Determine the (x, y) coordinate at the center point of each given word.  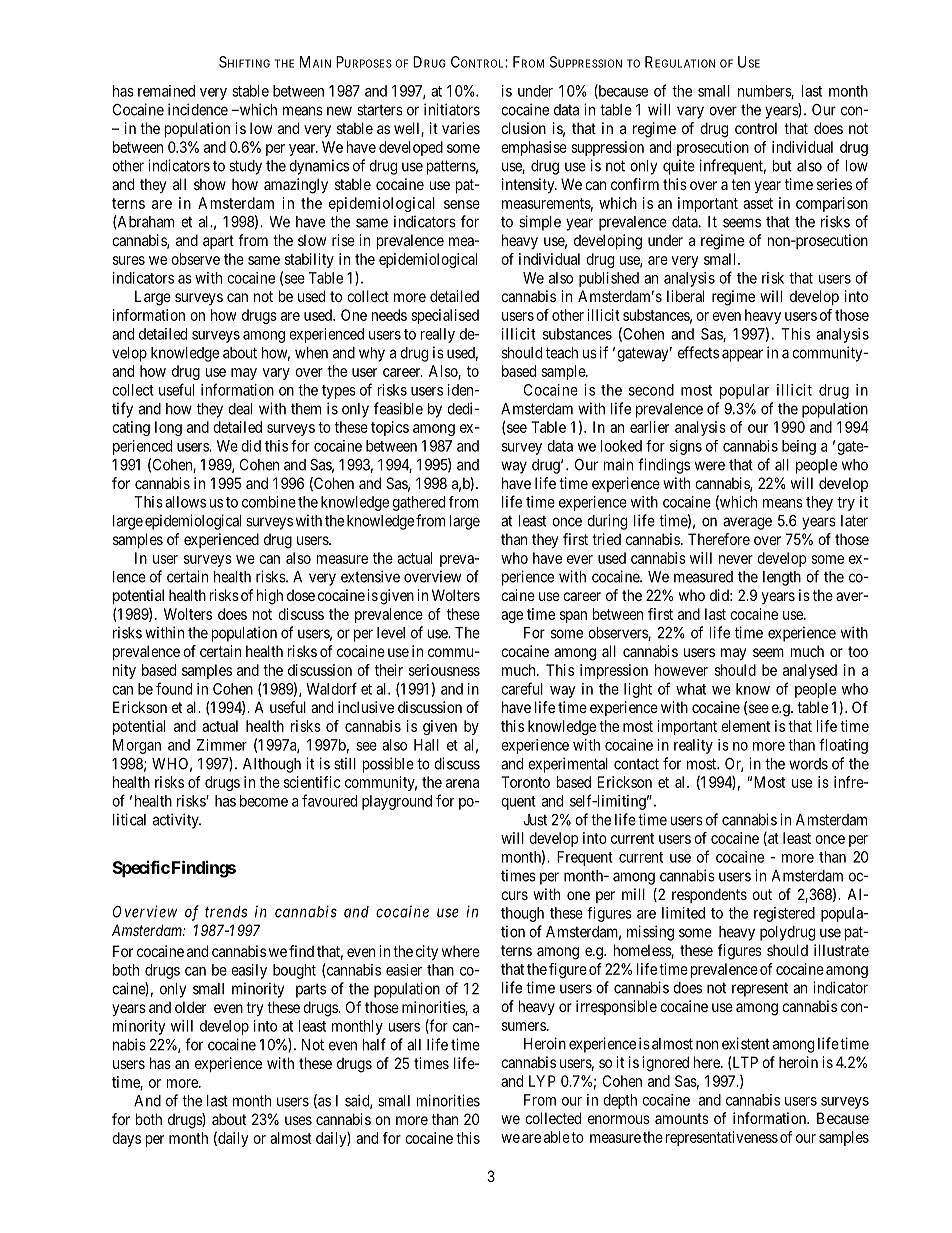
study (245, 167)
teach (562, 353)
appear (742, 355)
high (270, 597)
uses (298, 1120)
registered (784, 914)
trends (226, 912)
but (782, 166)
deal (240, 409)
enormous (619, 1119)
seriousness (444, 670)
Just (535, 820)
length (782, 578)
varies (461, 128)
